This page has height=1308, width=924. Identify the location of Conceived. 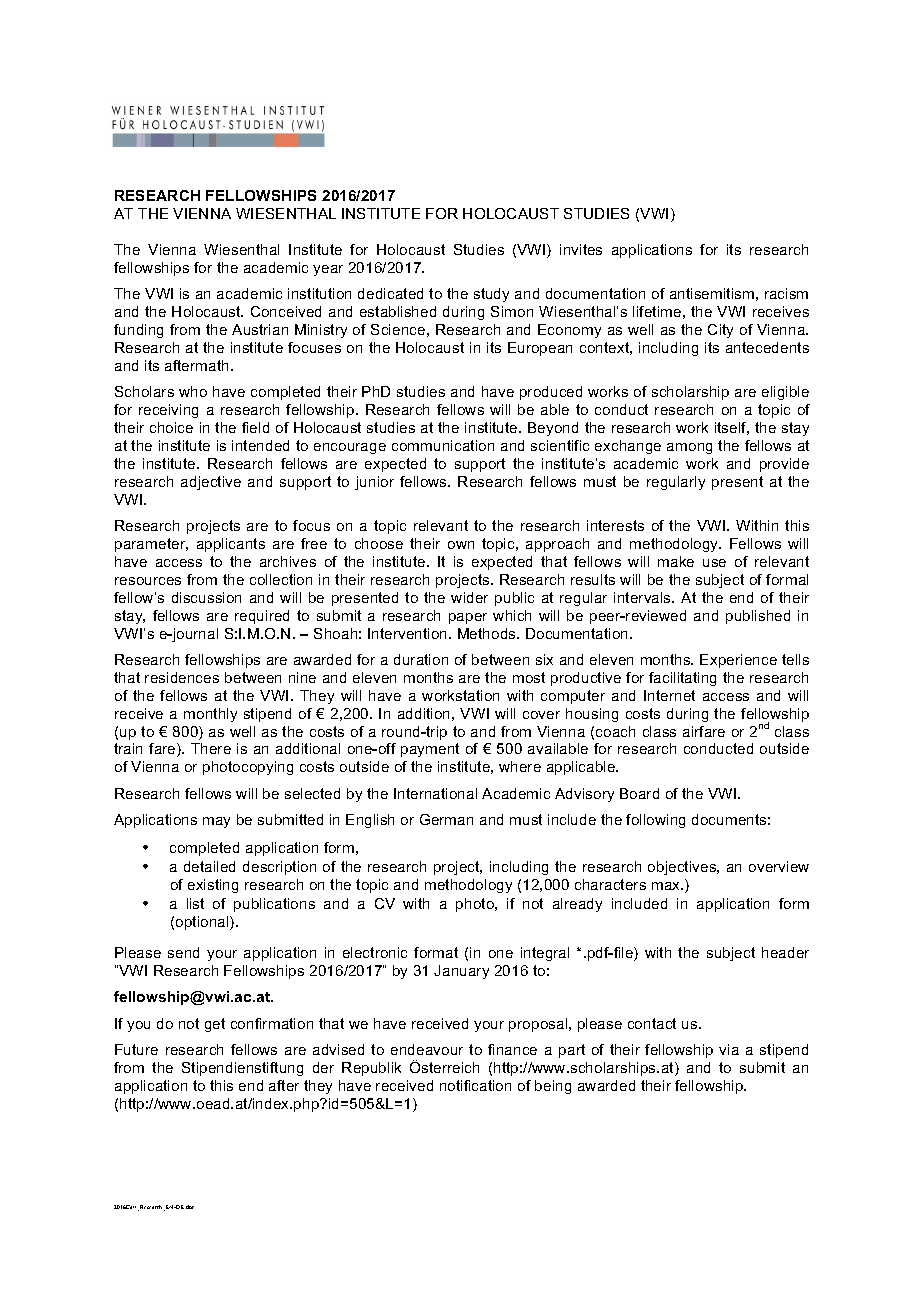
(286, 311).
